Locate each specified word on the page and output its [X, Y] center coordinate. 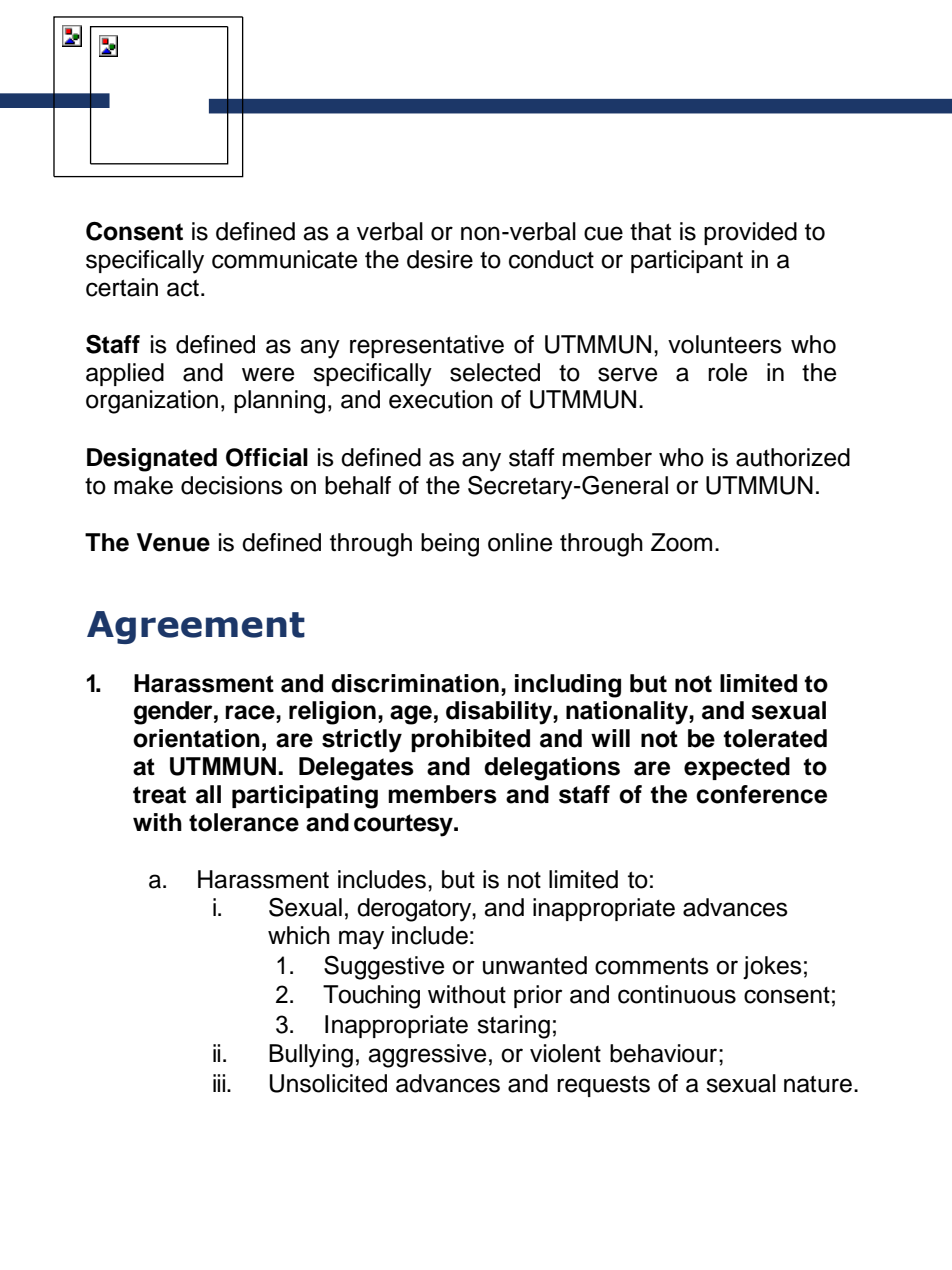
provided [750, 233]
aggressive [427, 1056]
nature [818, 1084]
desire [440, 259]
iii [219, 1083]
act [183, 288]
